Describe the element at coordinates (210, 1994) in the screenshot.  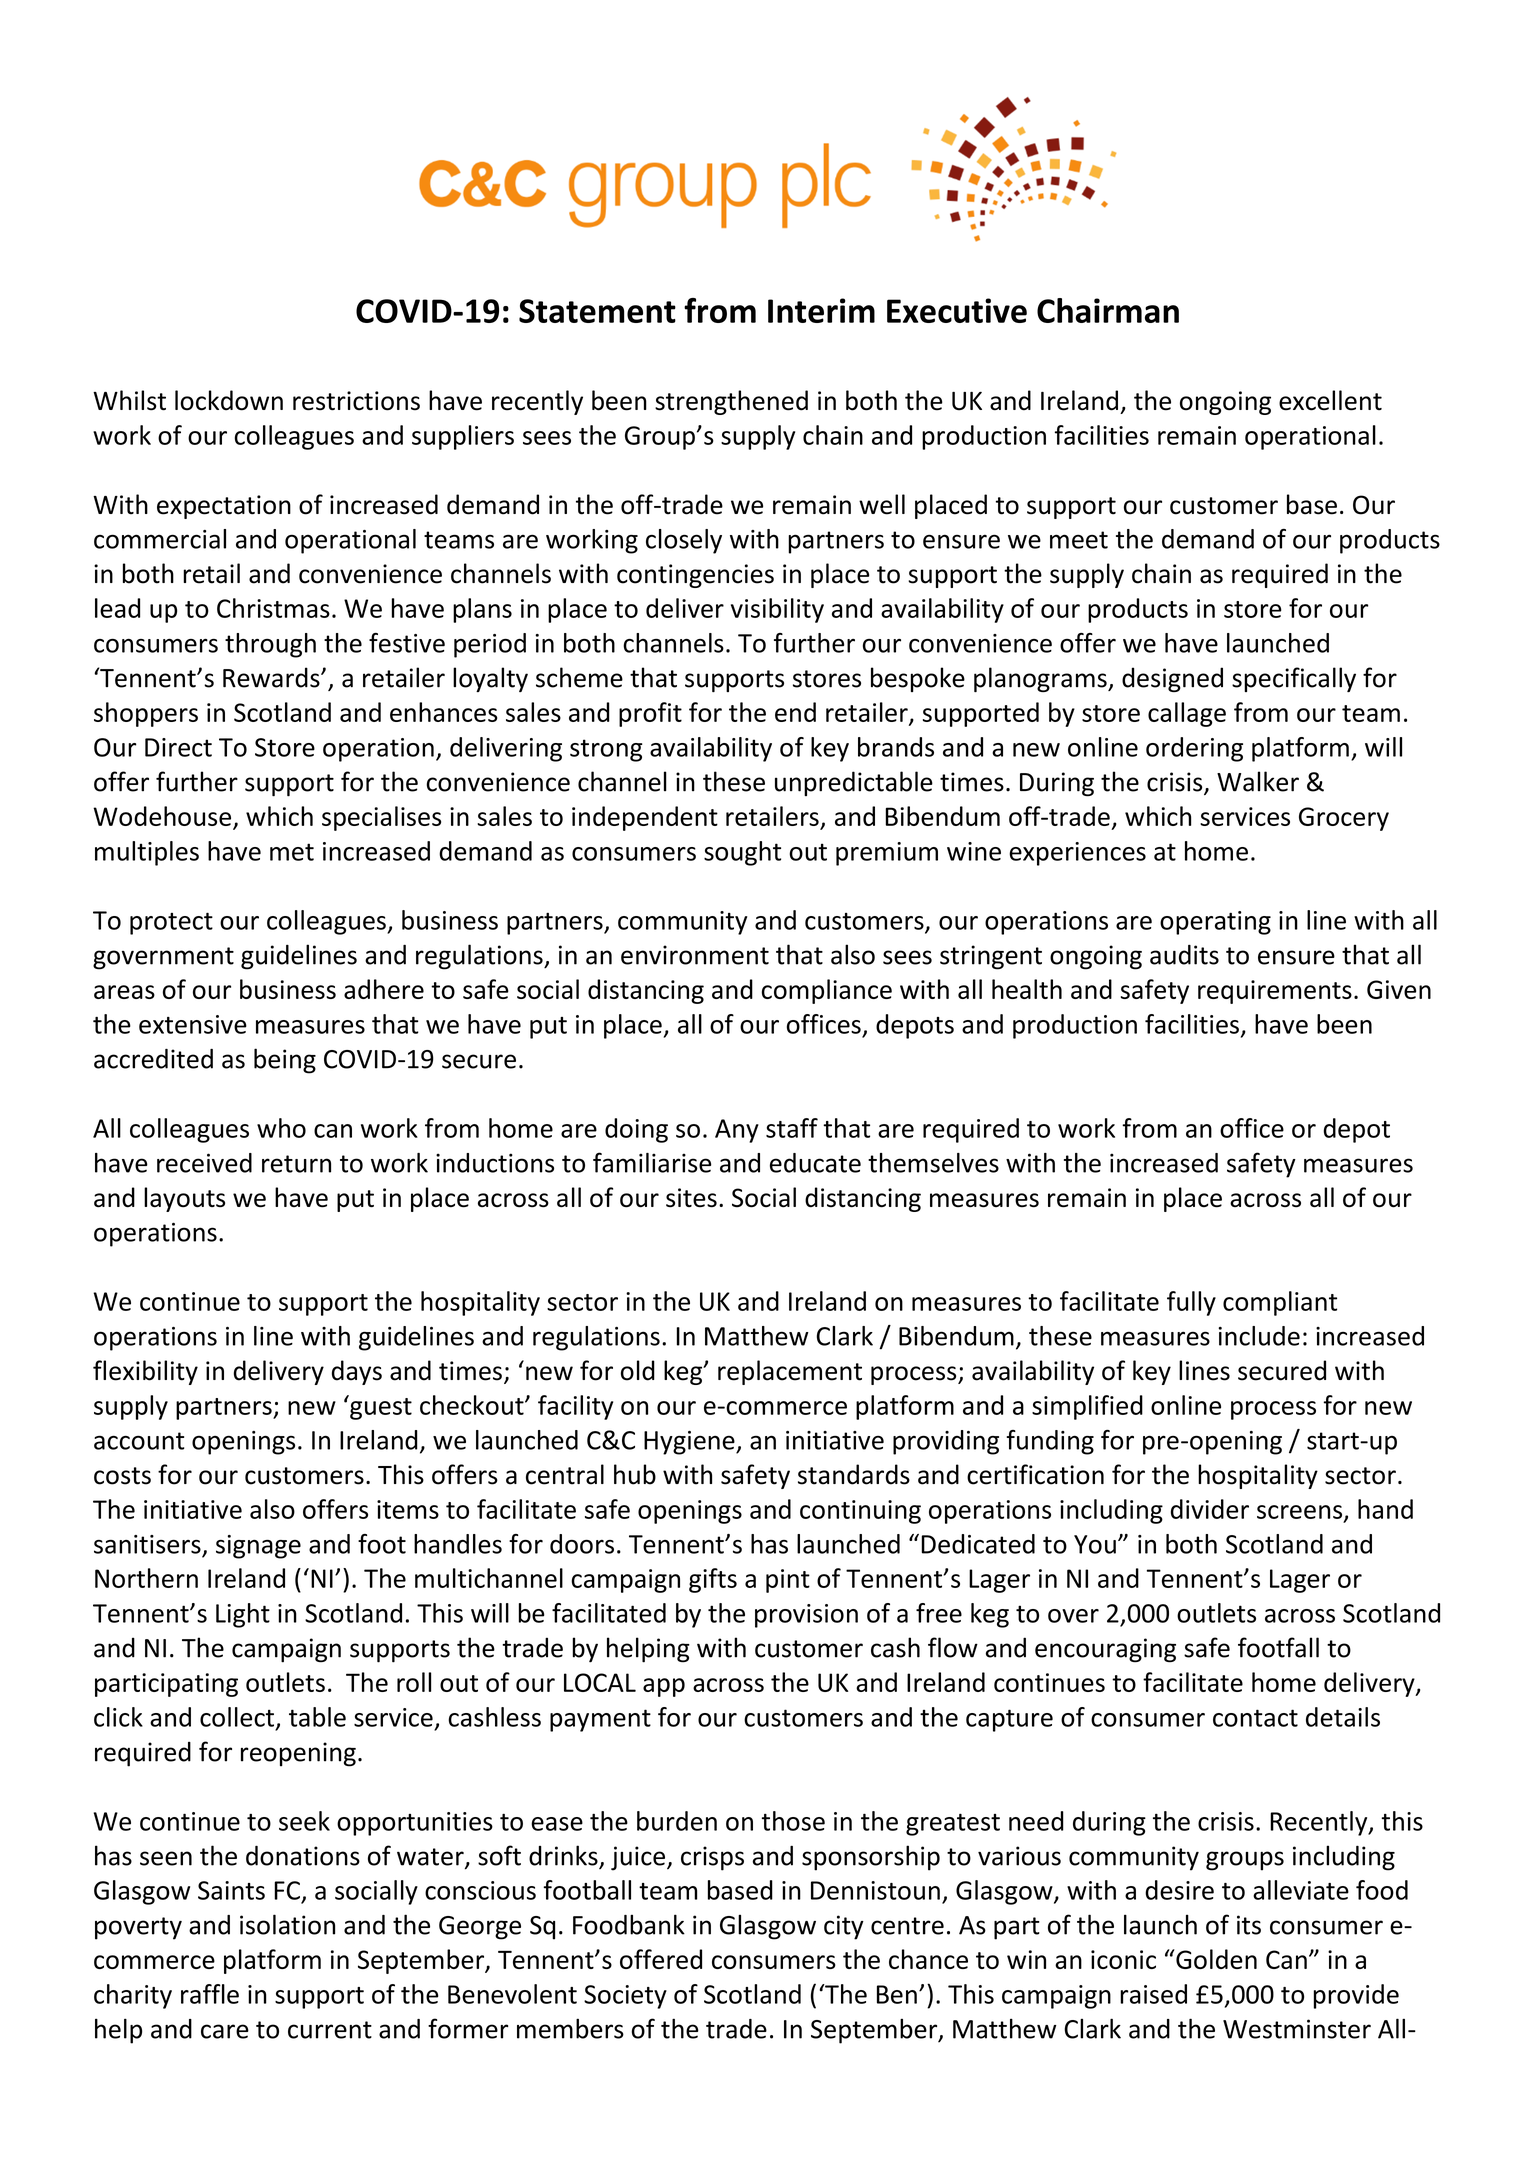
I see `raffle` at that location.
